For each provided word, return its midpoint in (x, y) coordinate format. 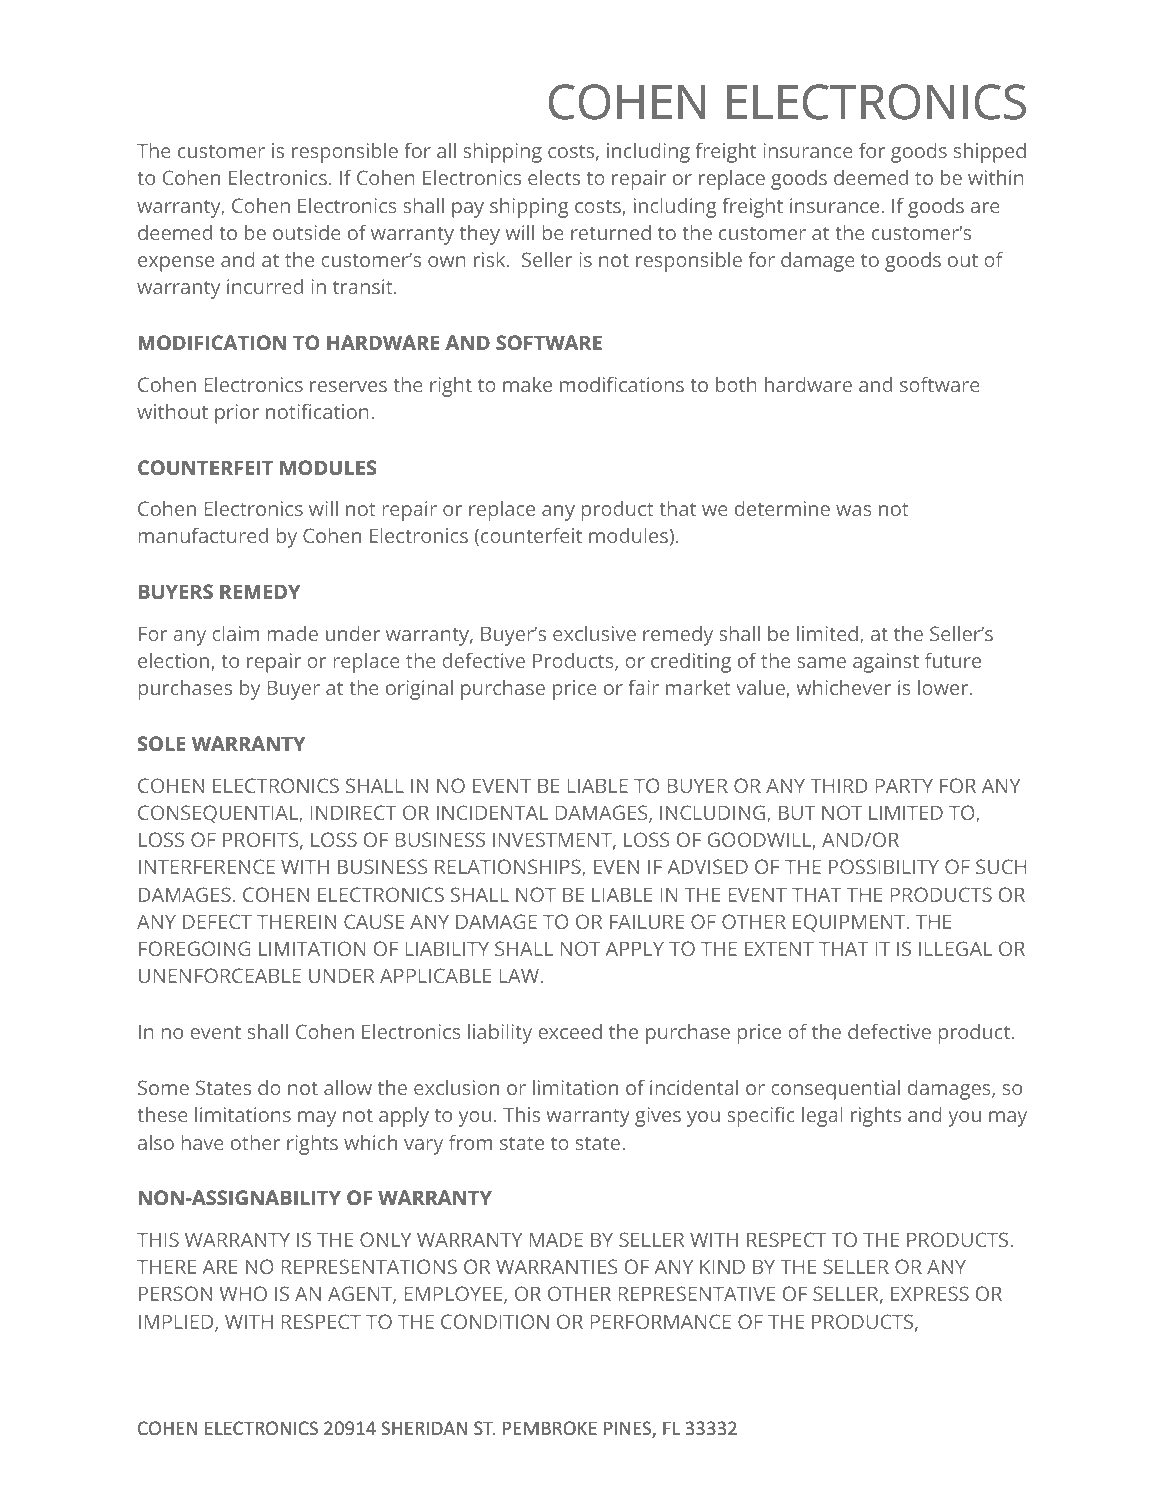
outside (307, 232)
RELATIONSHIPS (509, 868)
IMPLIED (177, 1323)
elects (554, 177)
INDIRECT (354, 812)
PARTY (904, 786)
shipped (990, 153)
